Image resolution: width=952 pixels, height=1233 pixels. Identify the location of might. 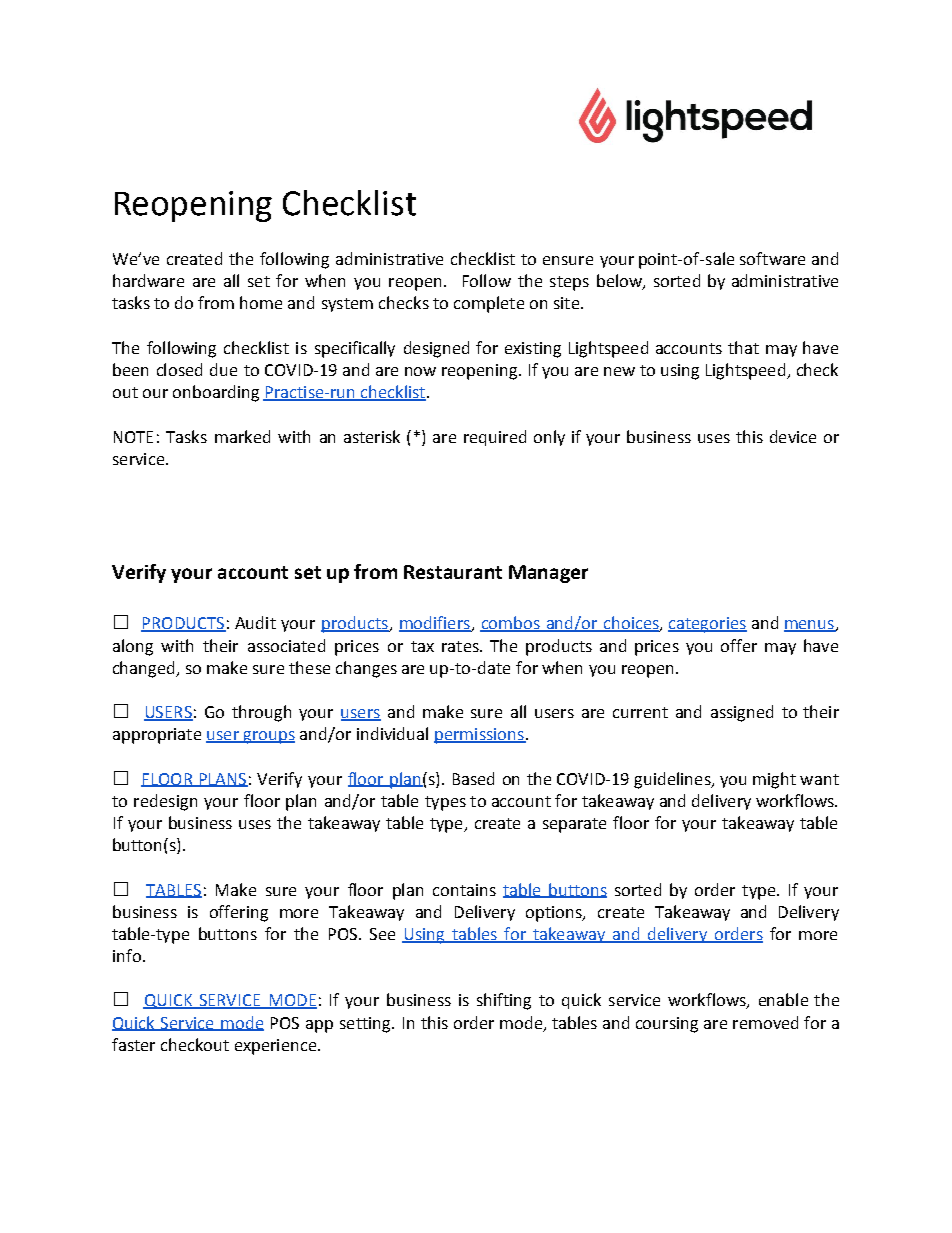
(774, 780).
